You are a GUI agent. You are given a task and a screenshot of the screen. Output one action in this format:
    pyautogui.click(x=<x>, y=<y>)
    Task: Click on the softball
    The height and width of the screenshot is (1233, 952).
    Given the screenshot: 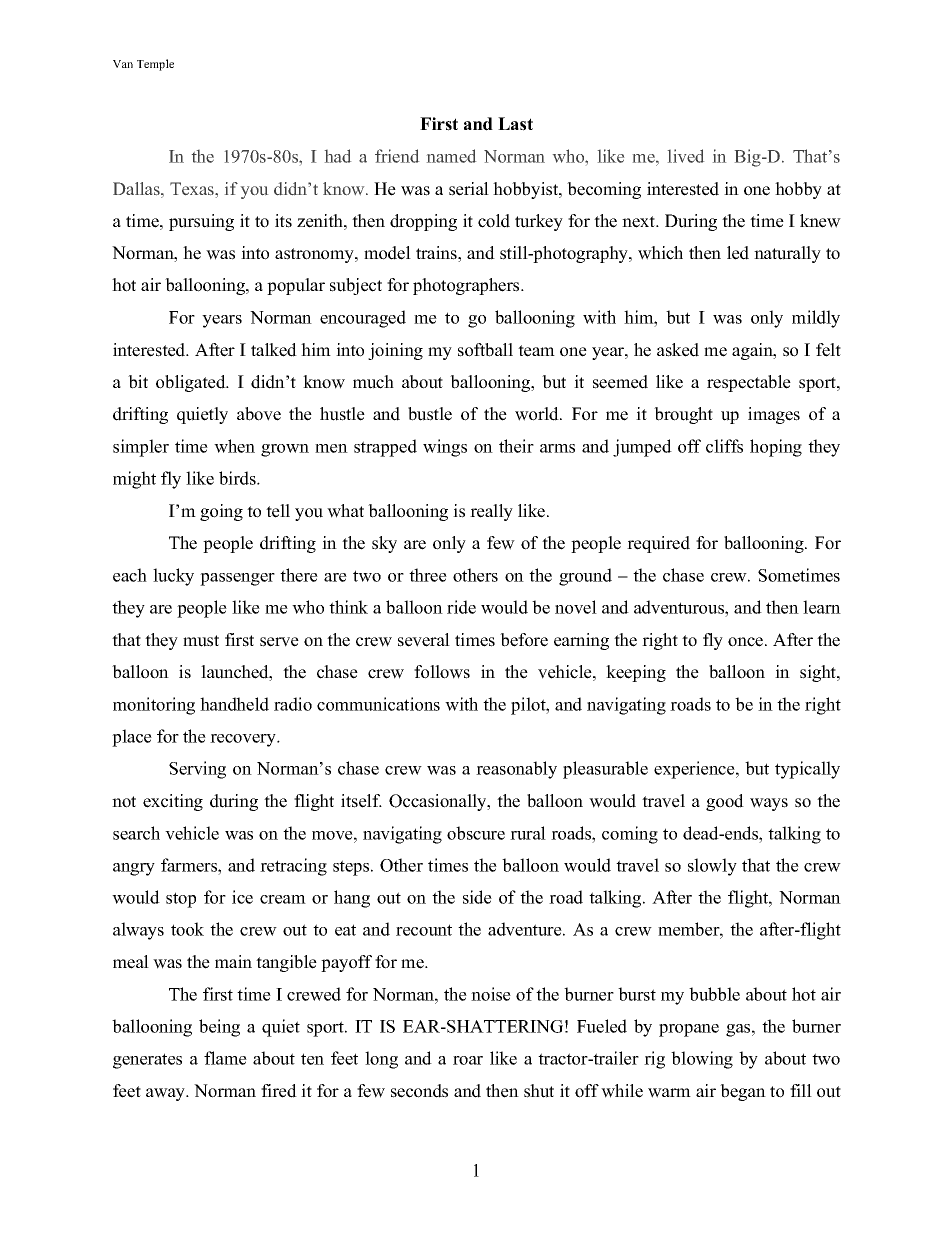 What is the action you would take?
    pyautogui.click(x=485, y=350)
